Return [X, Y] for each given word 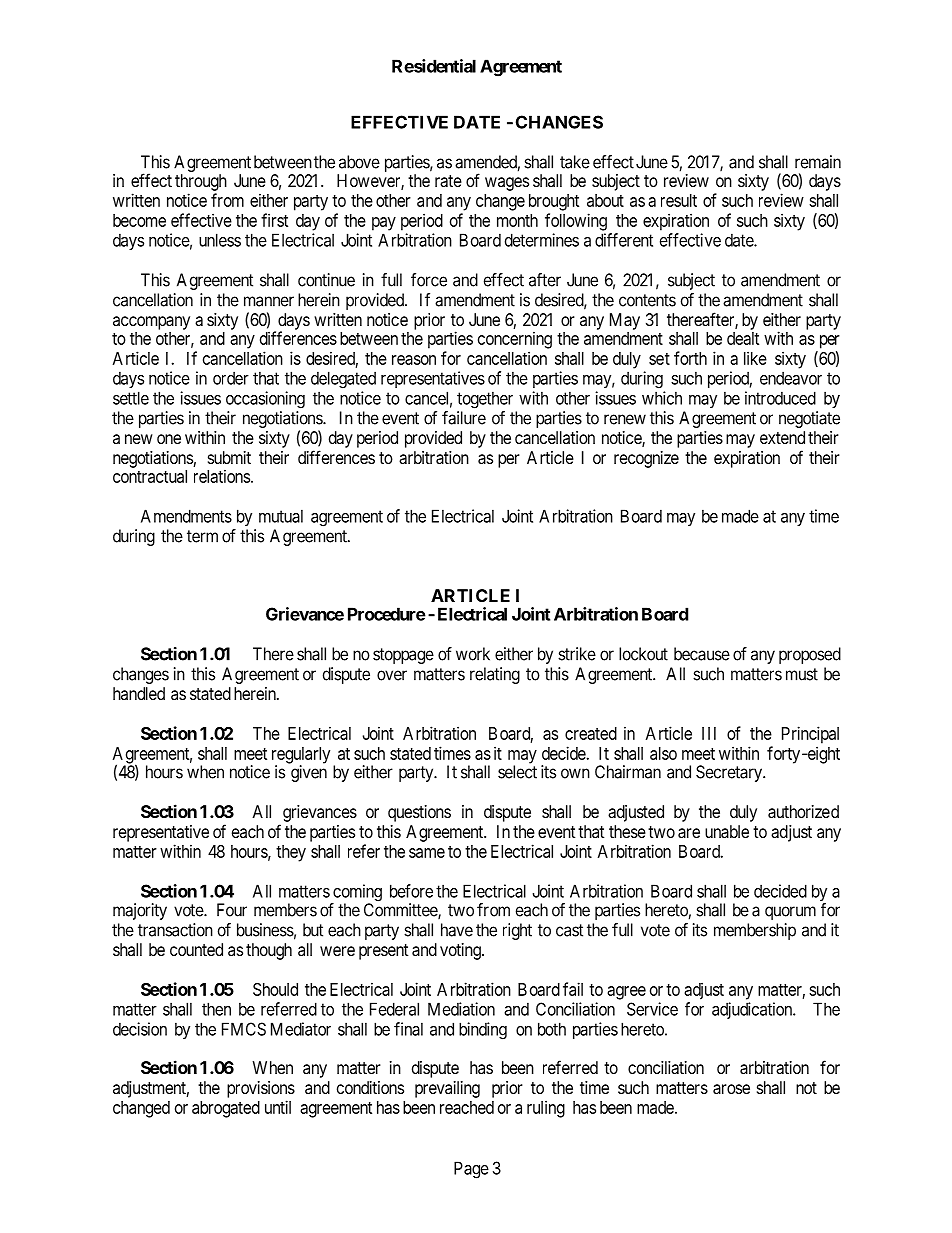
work [473, 654]
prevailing [447, 1089]
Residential [434, 66]
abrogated [226, 1109]
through [201, 182]
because [702, 654]
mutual [281, 516]
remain [818, 162]
